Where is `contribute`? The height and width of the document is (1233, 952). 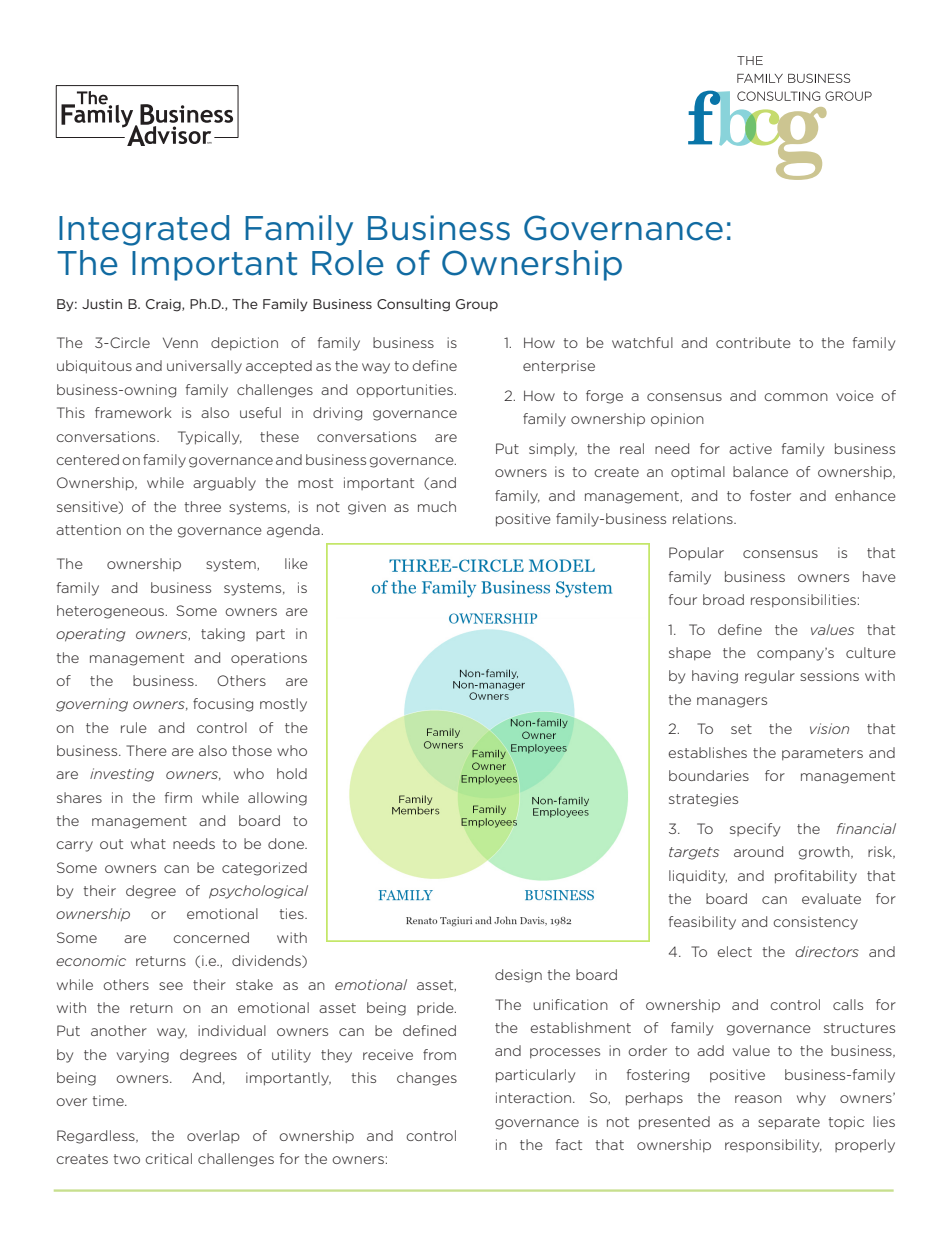 contribute is located at coordinates (753, 342).
